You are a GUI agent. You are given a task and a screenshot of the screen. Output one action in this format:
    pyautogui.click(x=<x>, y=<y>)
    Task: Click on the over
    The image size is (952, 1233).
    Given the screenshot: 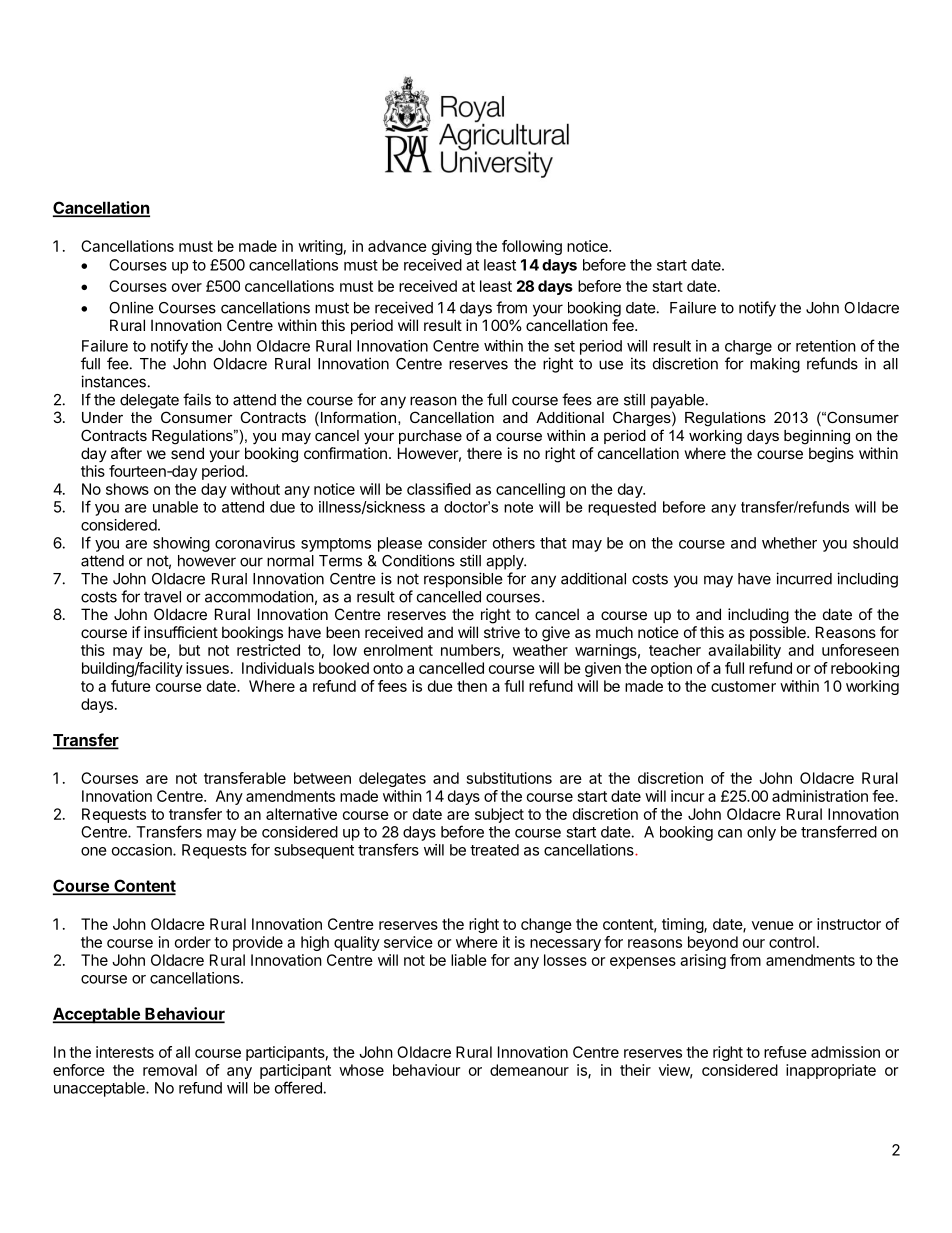 What is the action you would take?
    pyautogui.click(x=187, y=287)
